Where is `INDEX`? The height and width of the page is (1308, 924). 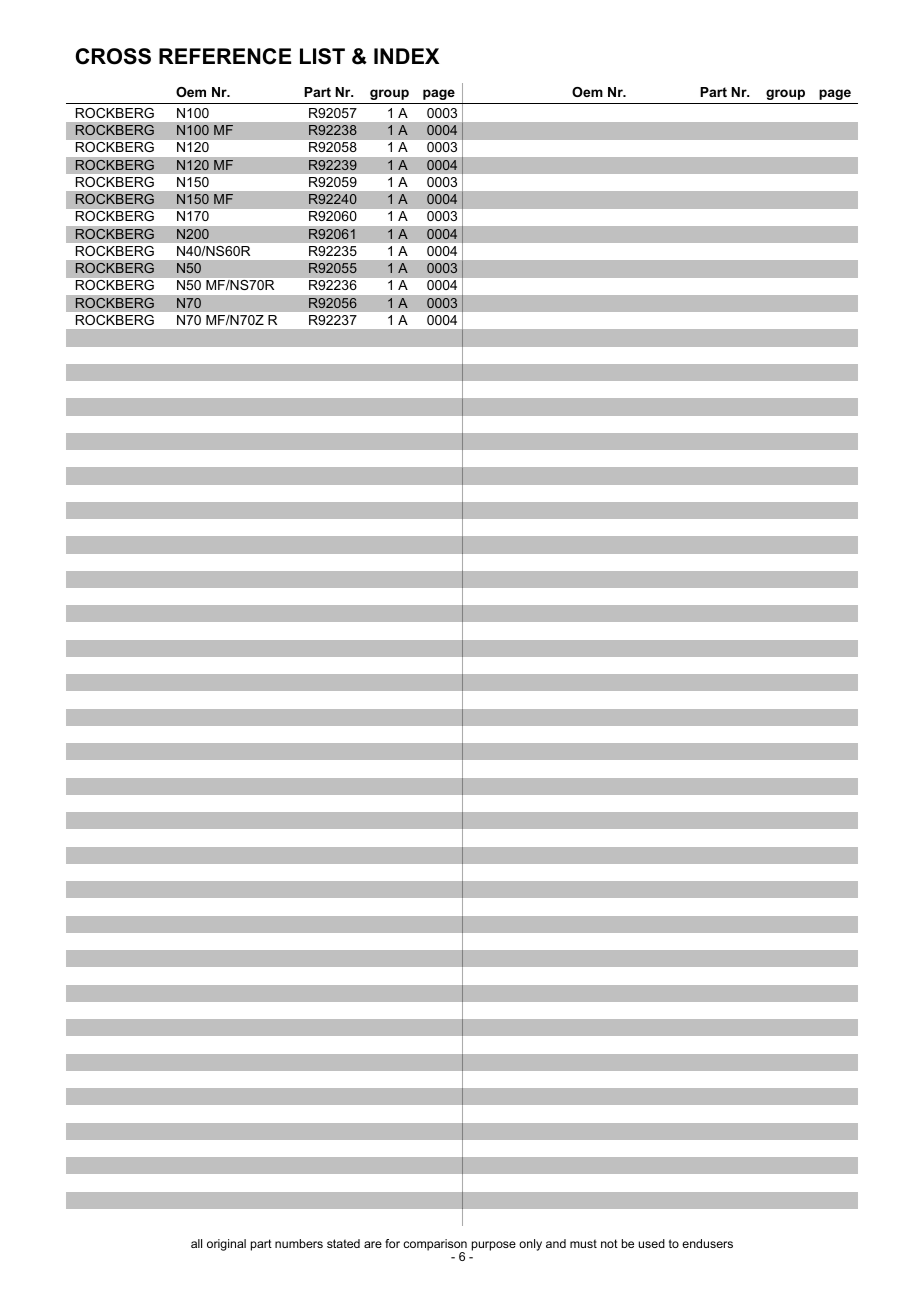
INDEX is located at coordinates (406, 56).
